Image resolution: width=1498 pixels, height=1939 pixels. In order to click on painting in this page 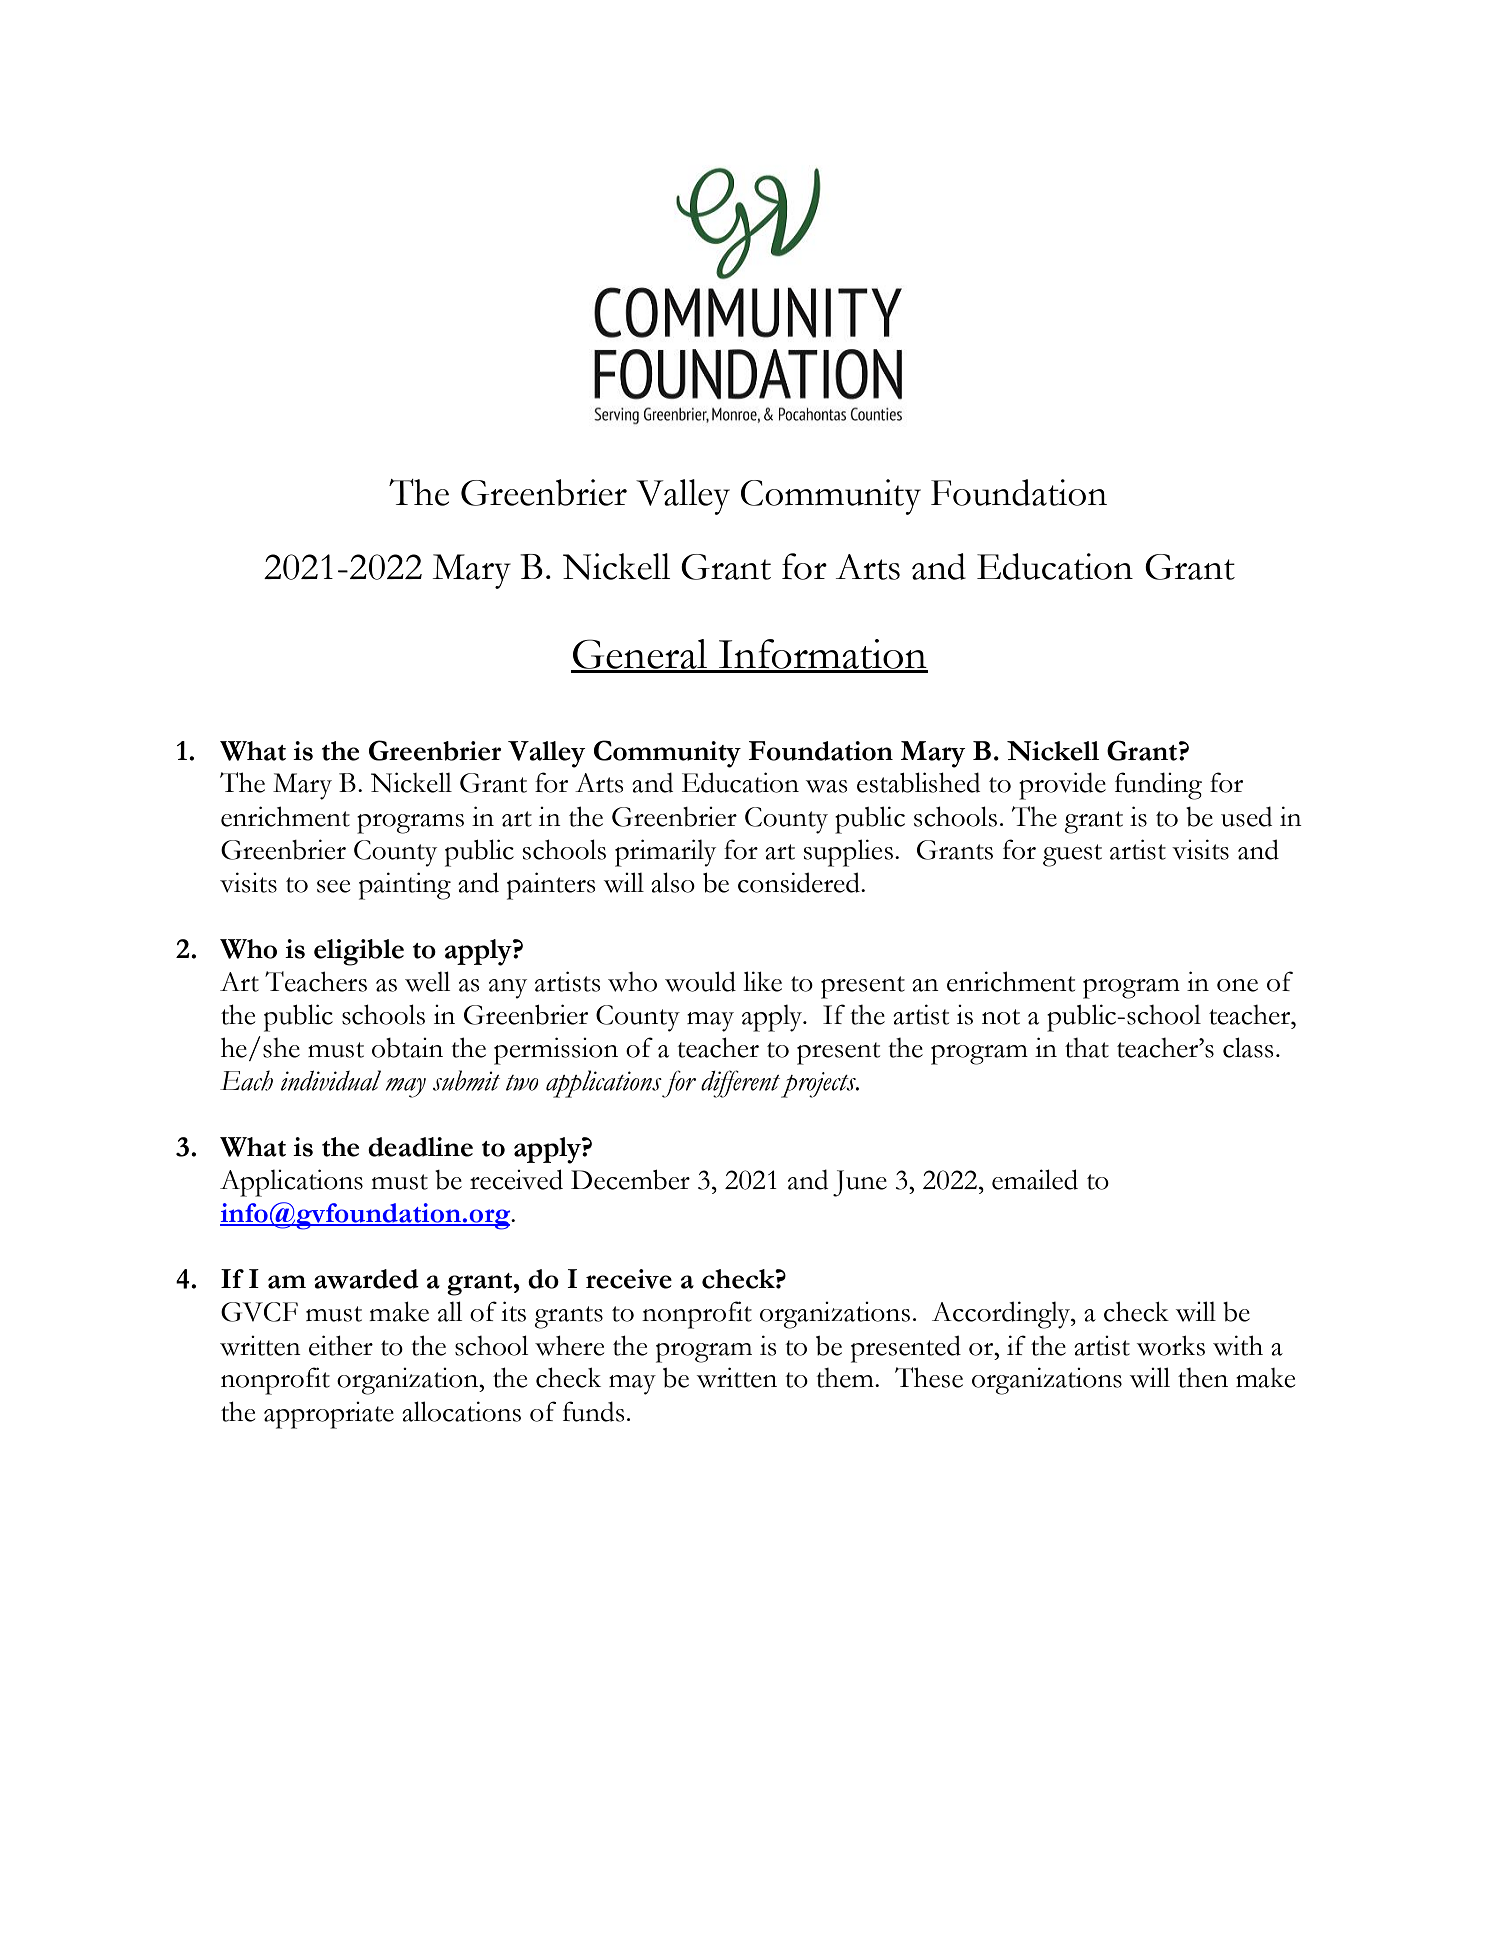, I will do `click(405, 886)`.
